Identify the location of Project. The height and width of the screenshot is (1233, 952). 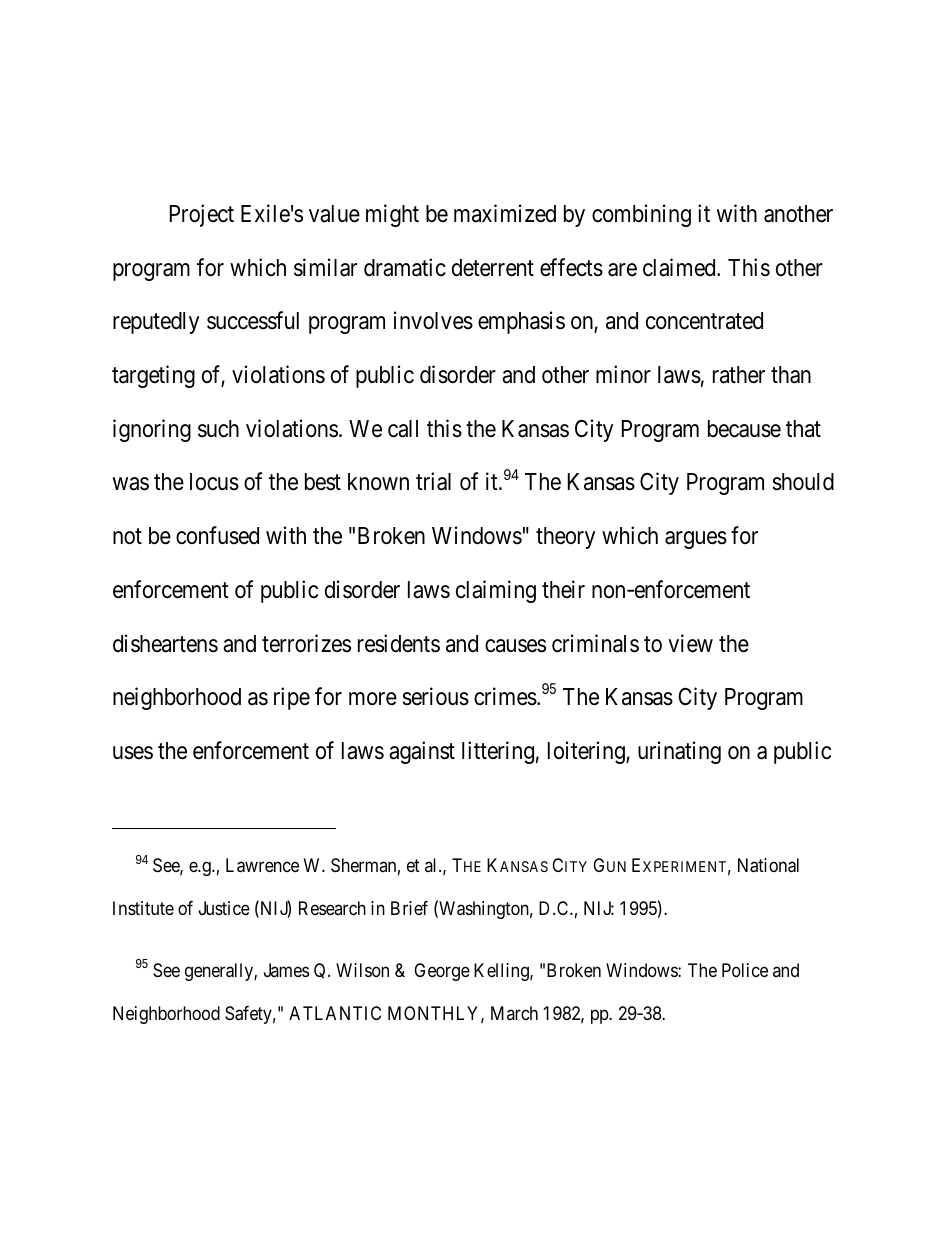
(202, 215).
